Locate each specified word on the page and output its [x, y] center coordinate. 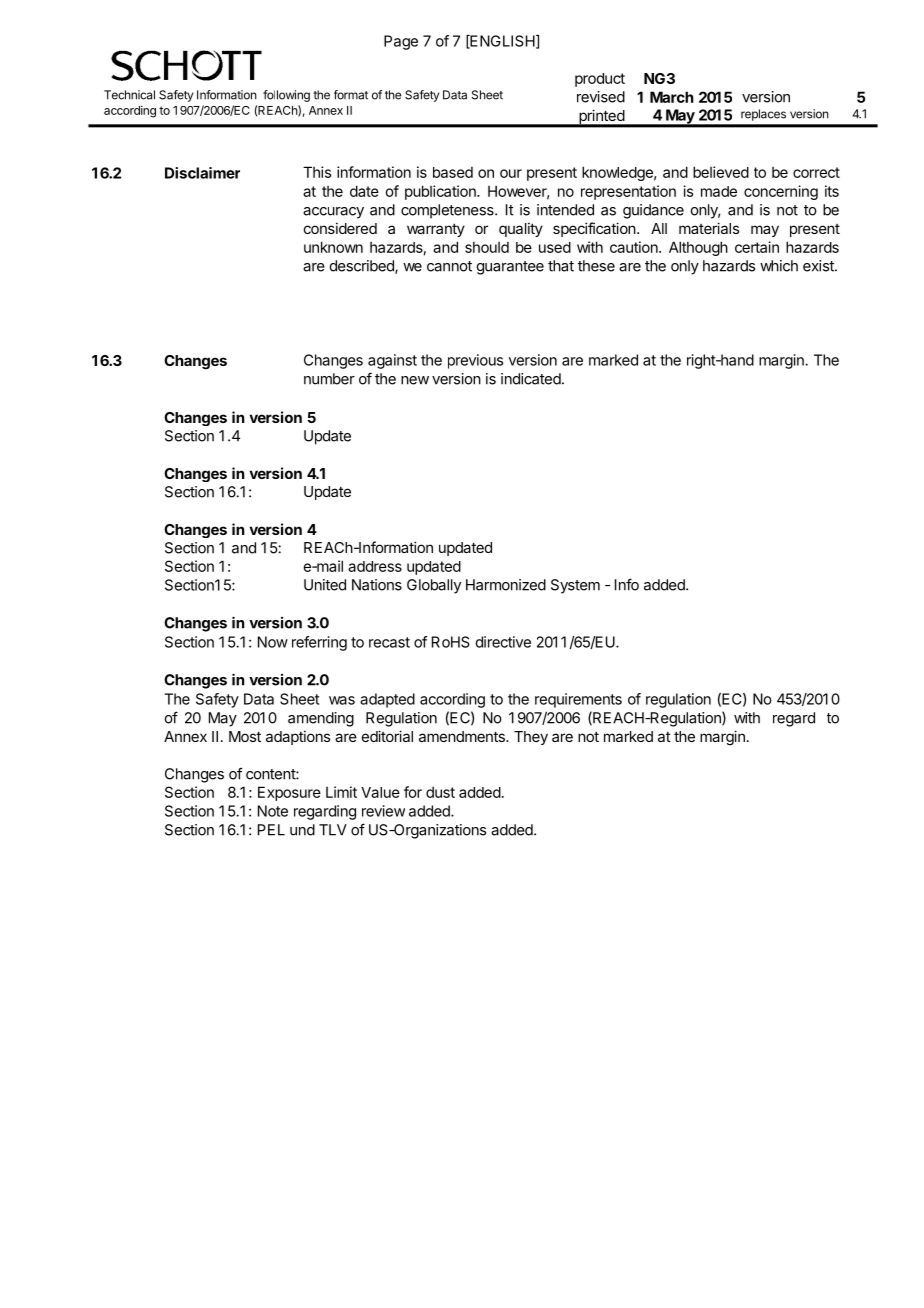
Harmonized [506, 585]
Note [273, 811]
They [531, 738]
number [329, 379]
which [779, 266]
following [286, 96]
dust [440, 792]
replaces [763, 115]
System [575, 586]
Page [401, 42]
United [325, 585]
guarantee [510, 268]
